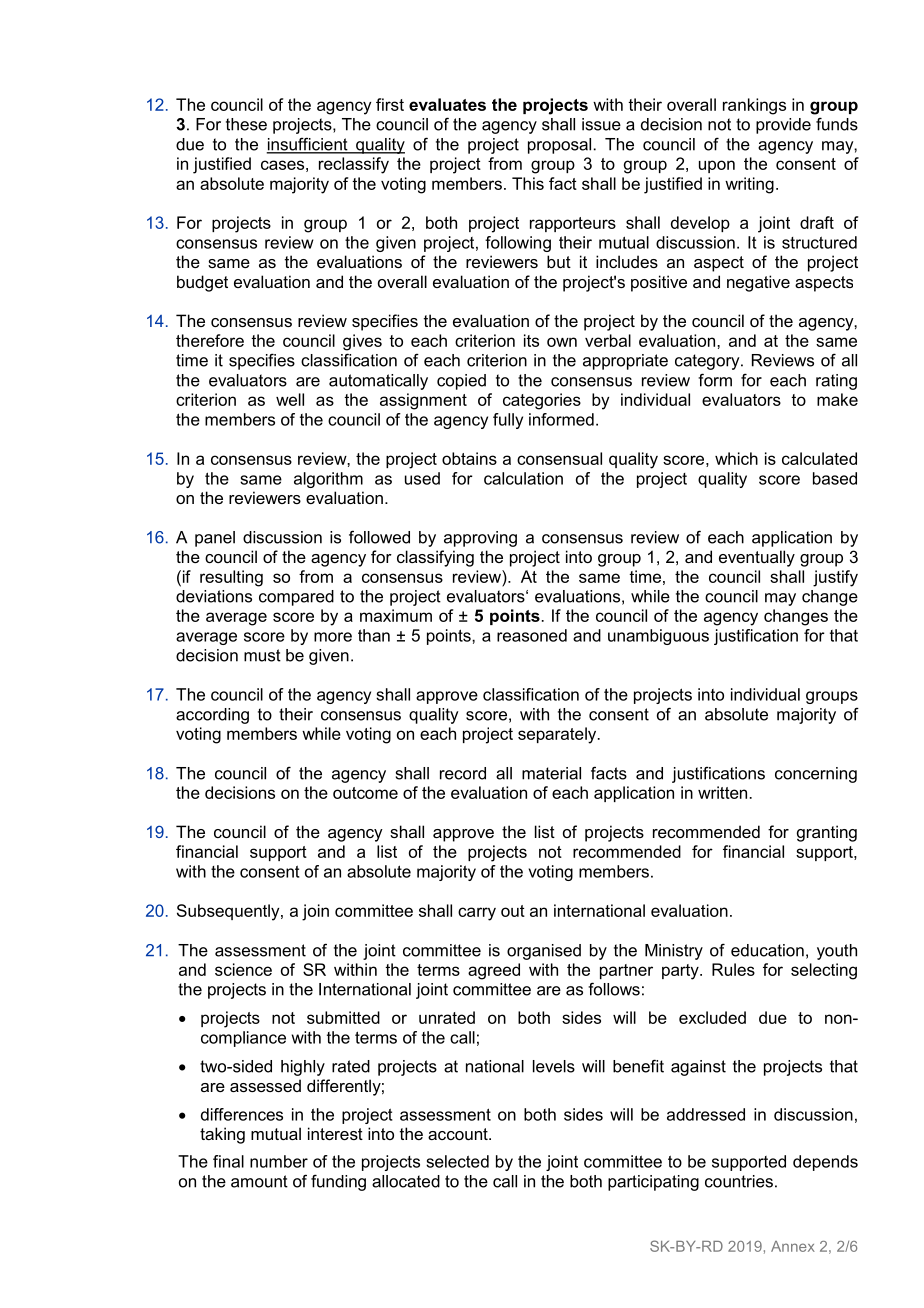 The height and width of the image is (1308, 924). What do you see at coordinates (259, 1181) in the image?
I see `amount` at bounding box center [259, 1181].
